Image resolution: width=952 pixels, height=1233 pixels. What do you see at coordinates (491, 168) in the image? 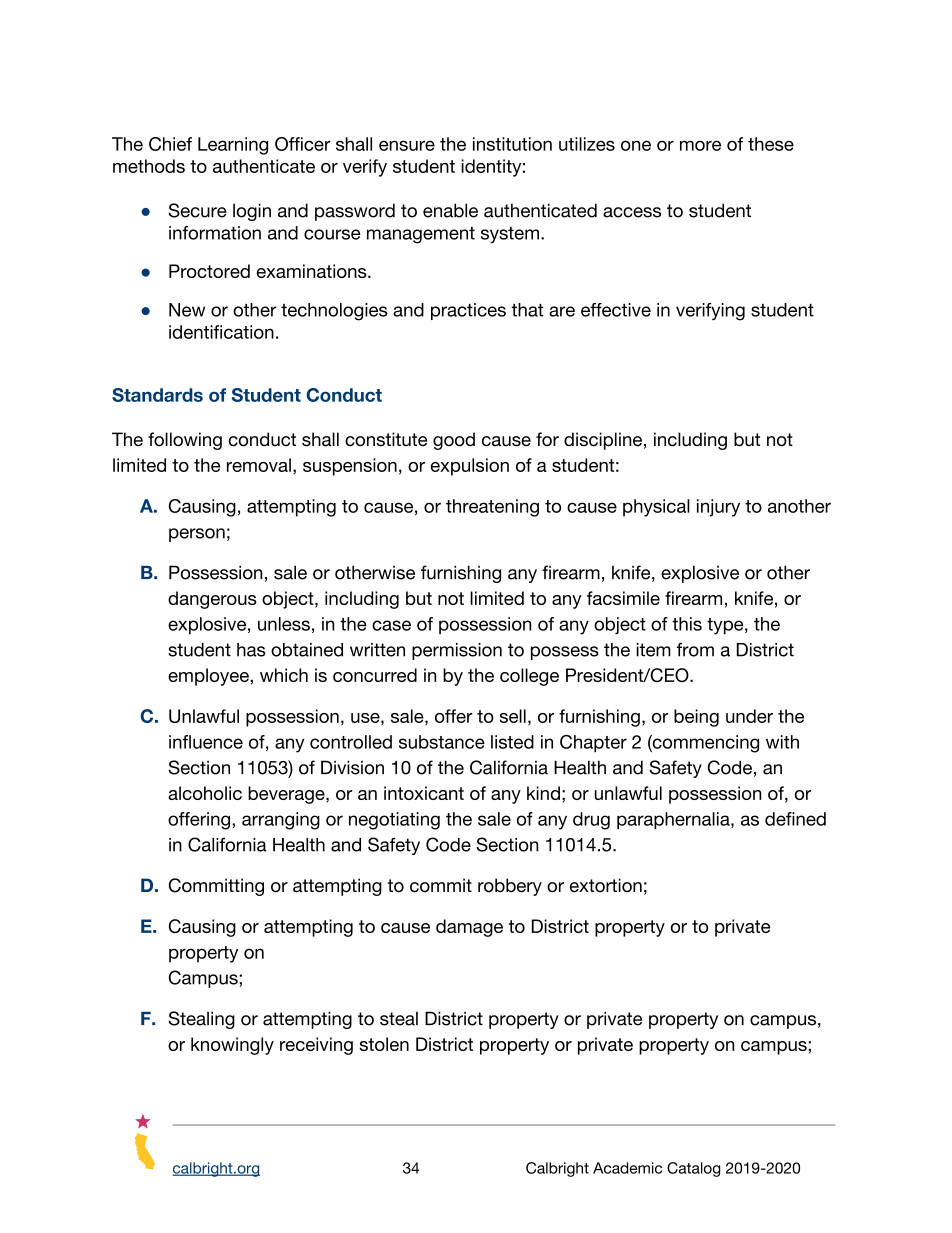
I see `identity` at bounding box center [491, 168].
